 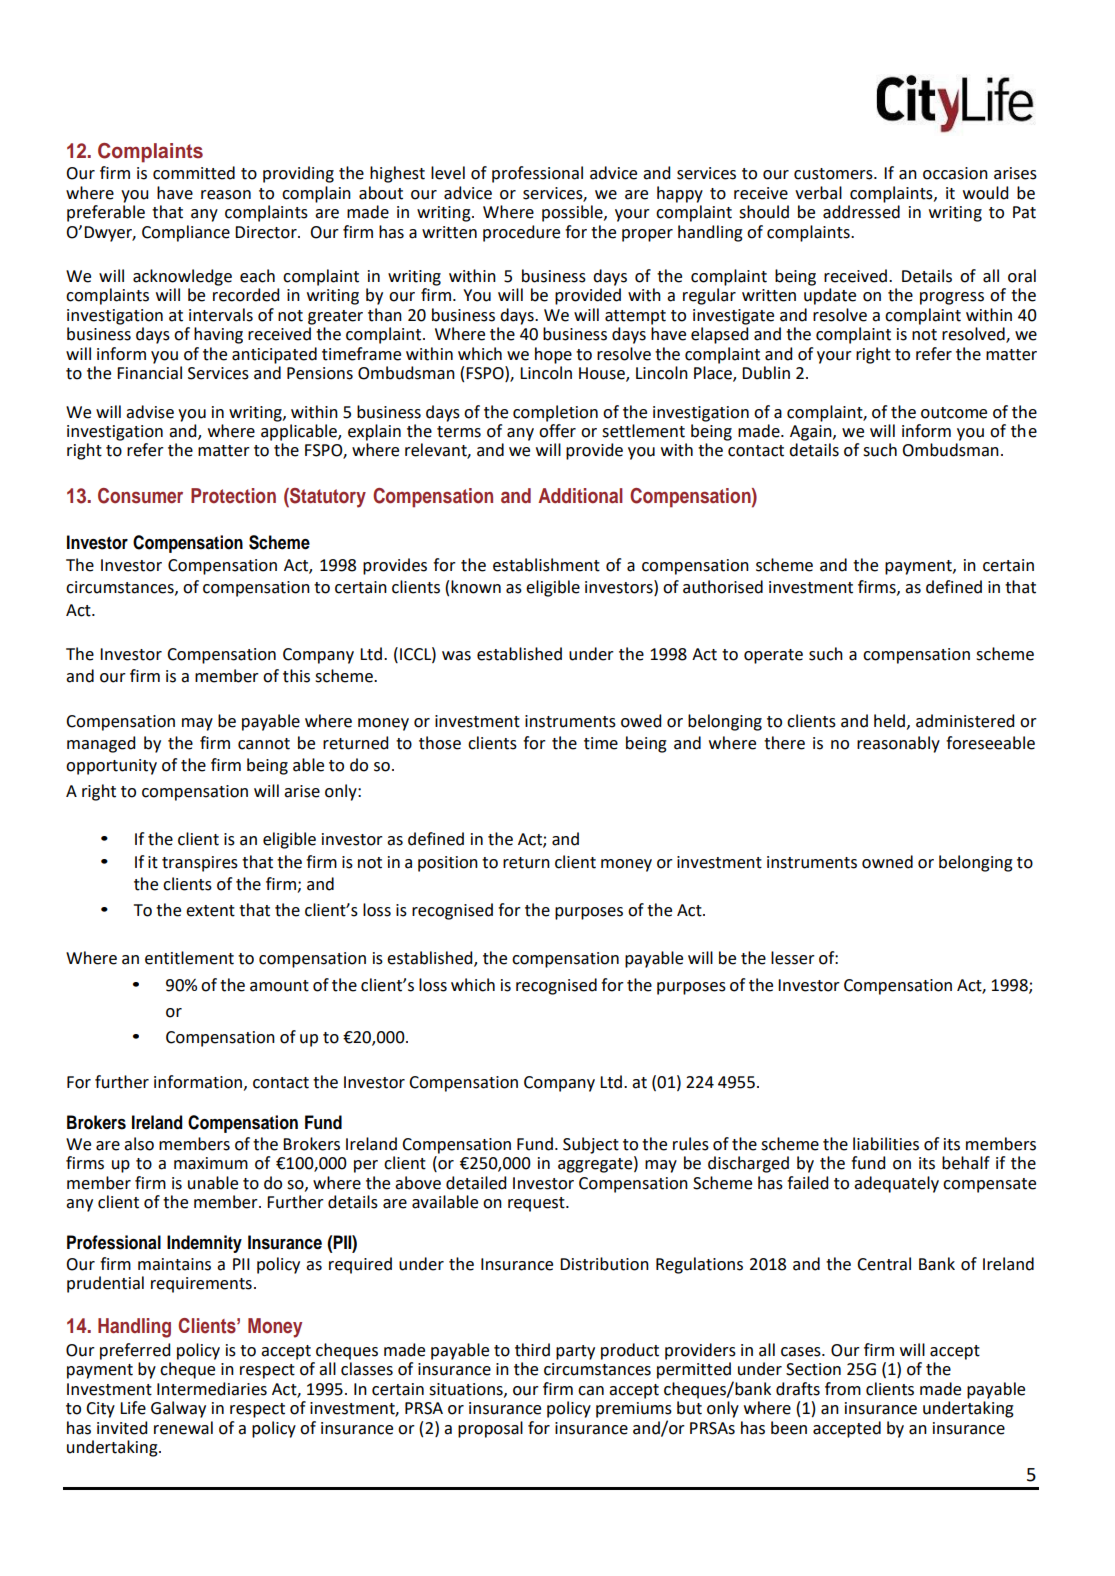 What do you see at coordinates (211, 1163) in the page?
I see `maximum` at bounding box center [211, 1163].
